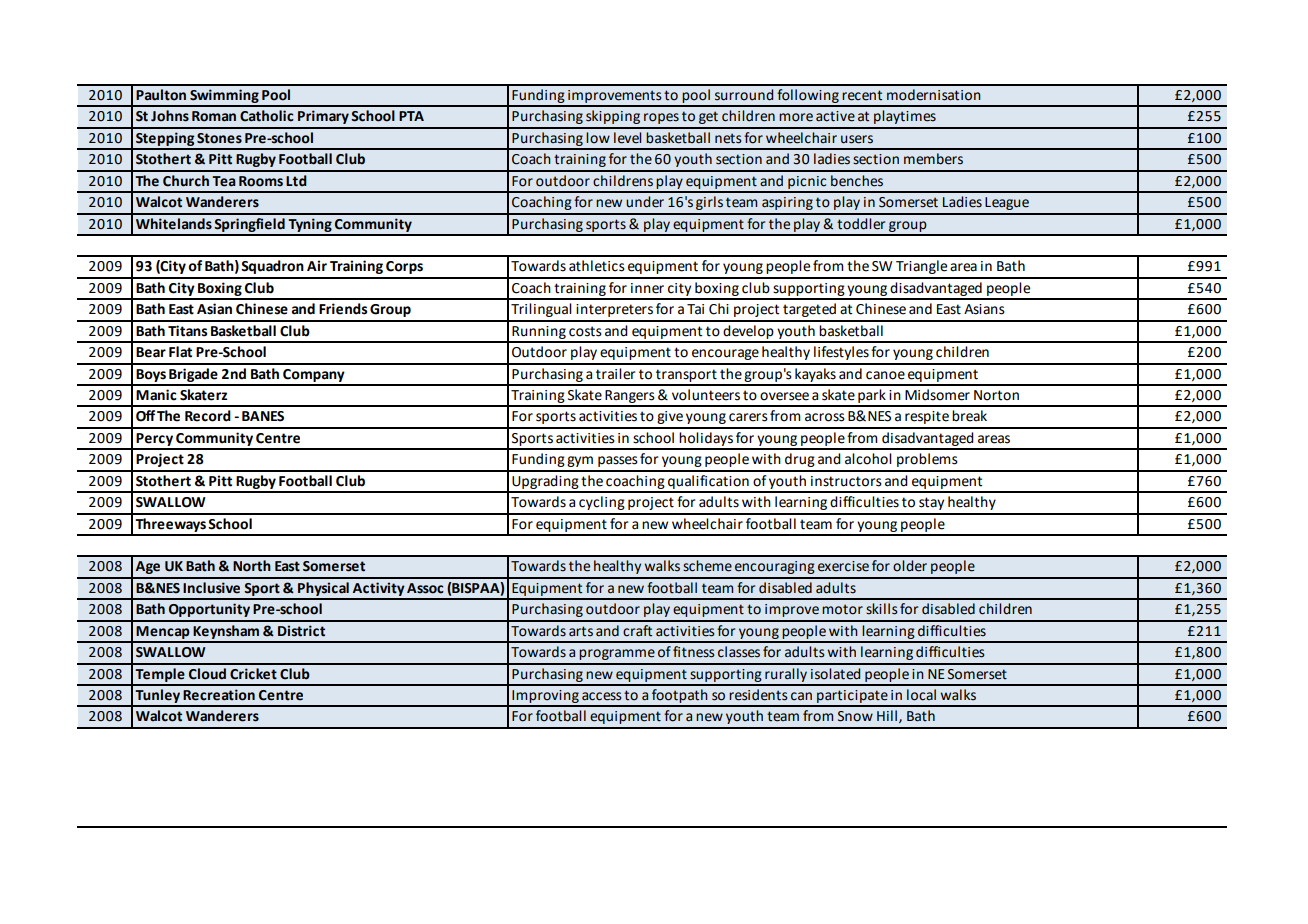 The width and height of the document is (1308, 924). Describe the element at coordinates (969, 416) in the document. I see `break` at that location.
